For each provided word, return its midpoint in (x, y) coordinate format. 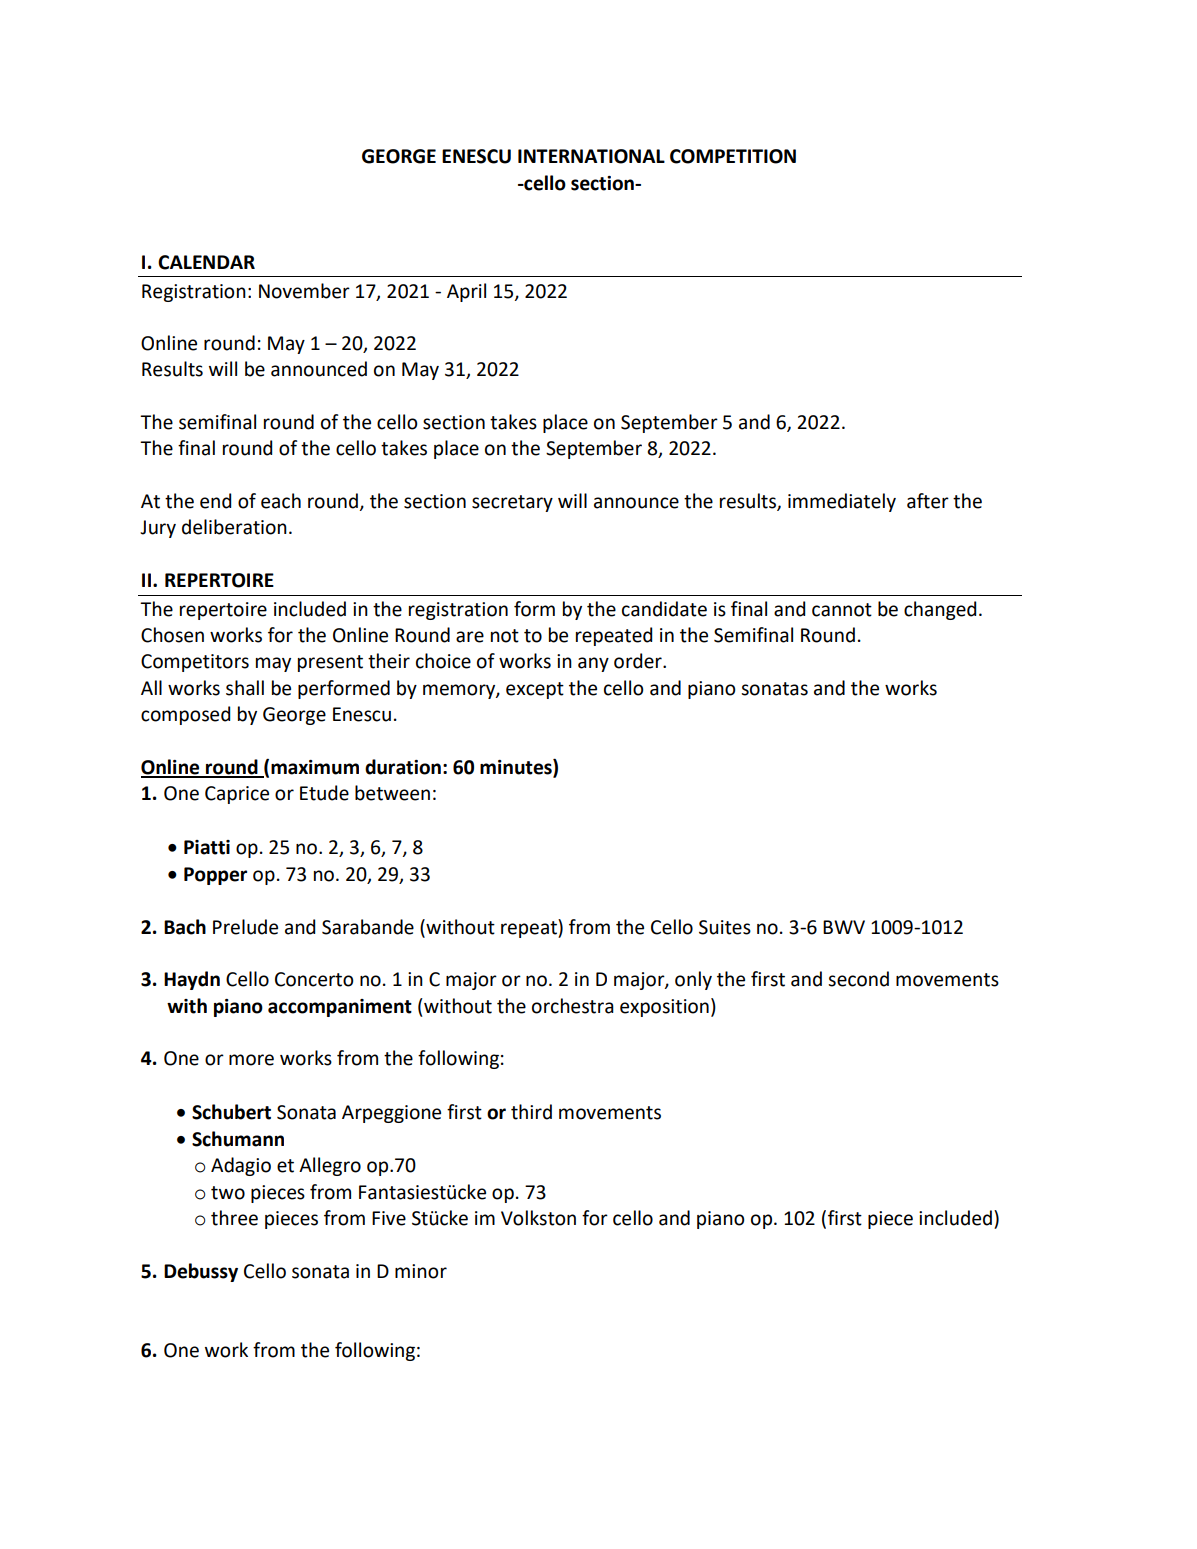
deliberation (234, 527)
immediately (842, 502)
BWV (844, 927)
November (304, 291)
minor (421, 1271)
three (234, 1218)
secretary (512, 503)
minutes (517, 768)
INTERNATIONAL (591, 156)
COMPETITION (733, 156)
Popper (215, 876)
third (531, 1112)
